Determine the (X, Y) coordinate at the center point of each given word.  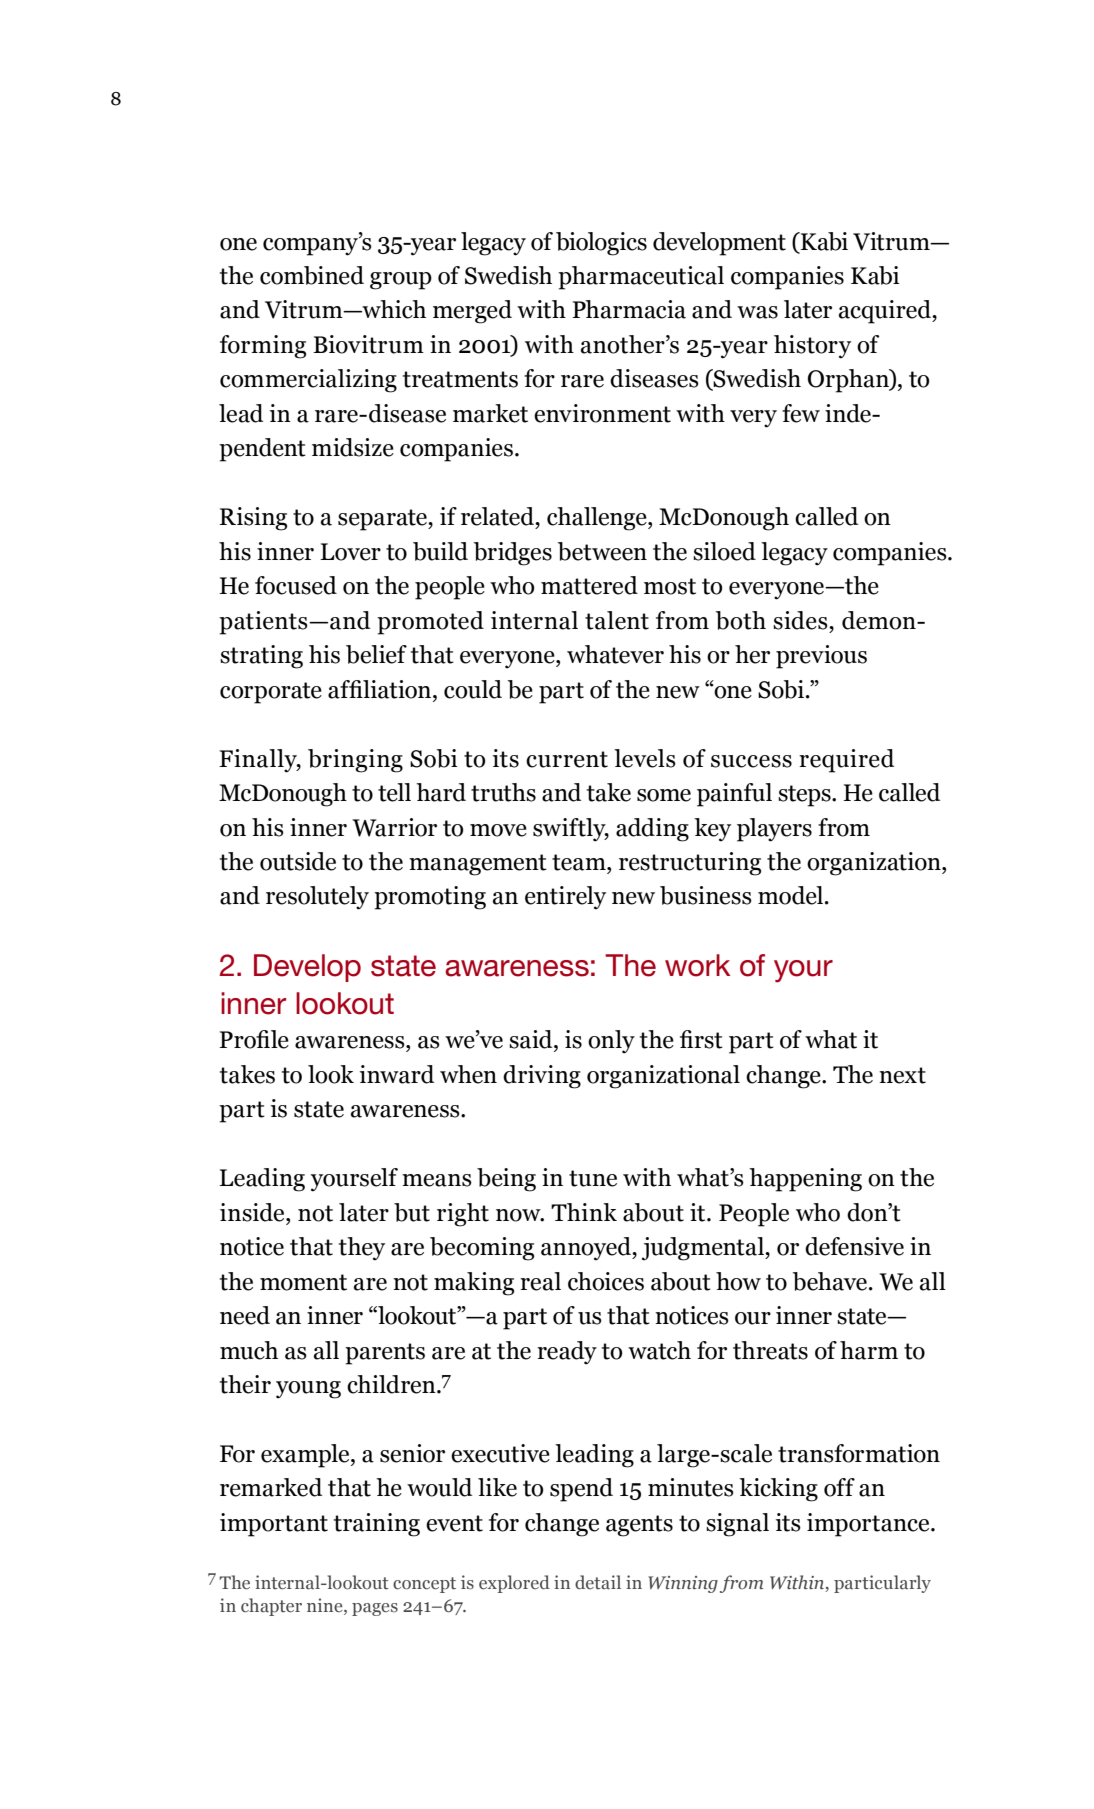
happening (805, 1180)
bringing (355, 761)
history (812, 347)
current (567, 759)
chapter (271, 1607)
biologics (601, 244)
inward (397, 1074)
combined (312, 275)
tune (593, 1178)
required (846, 761)
